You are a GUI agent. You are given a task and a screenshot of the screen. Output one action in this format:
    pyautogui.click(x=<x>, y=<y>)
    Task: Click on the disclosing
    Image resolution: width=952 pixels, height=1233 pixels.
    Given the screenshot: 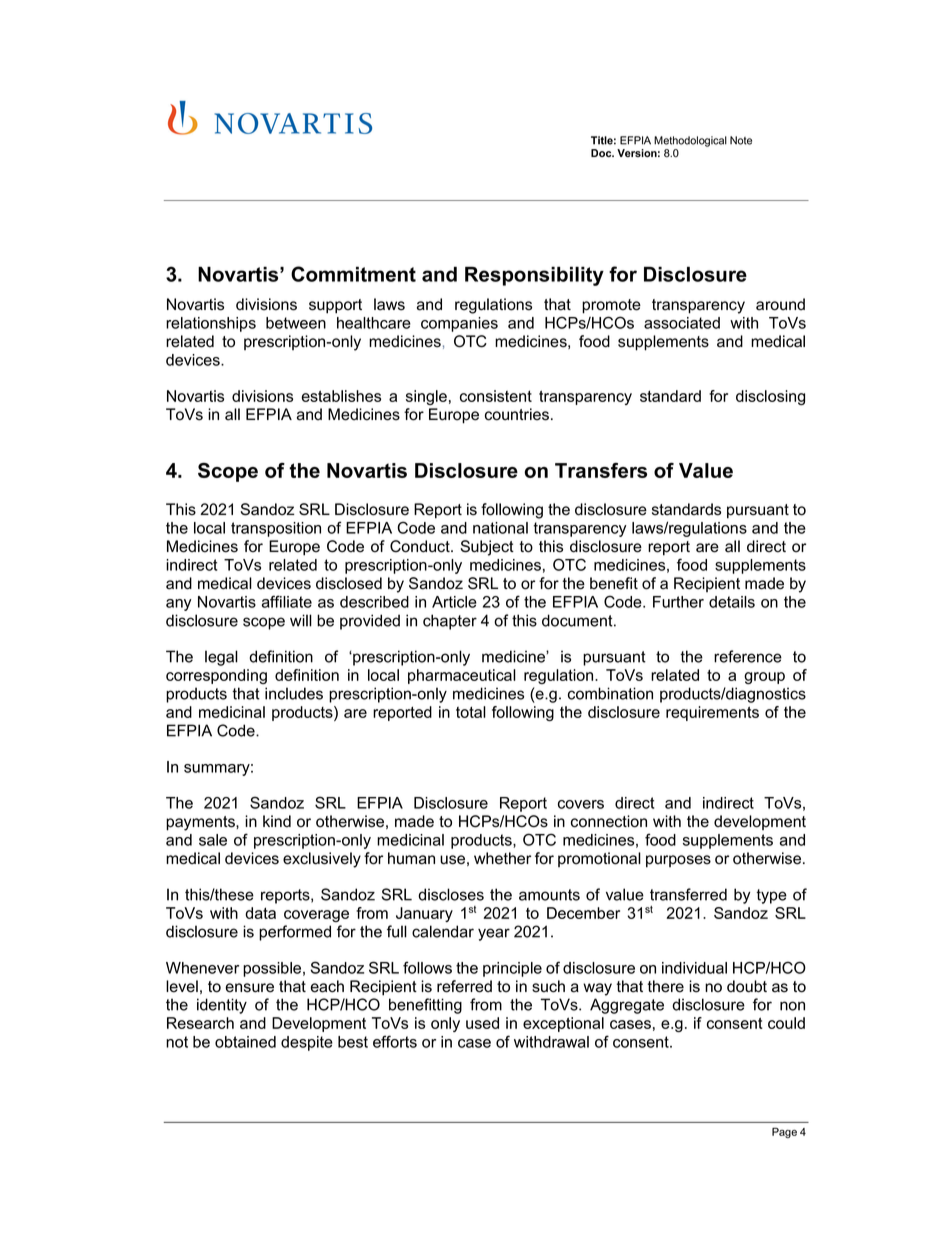 What is the action you would take?
    pyautogui.click(x=770, y=397)
